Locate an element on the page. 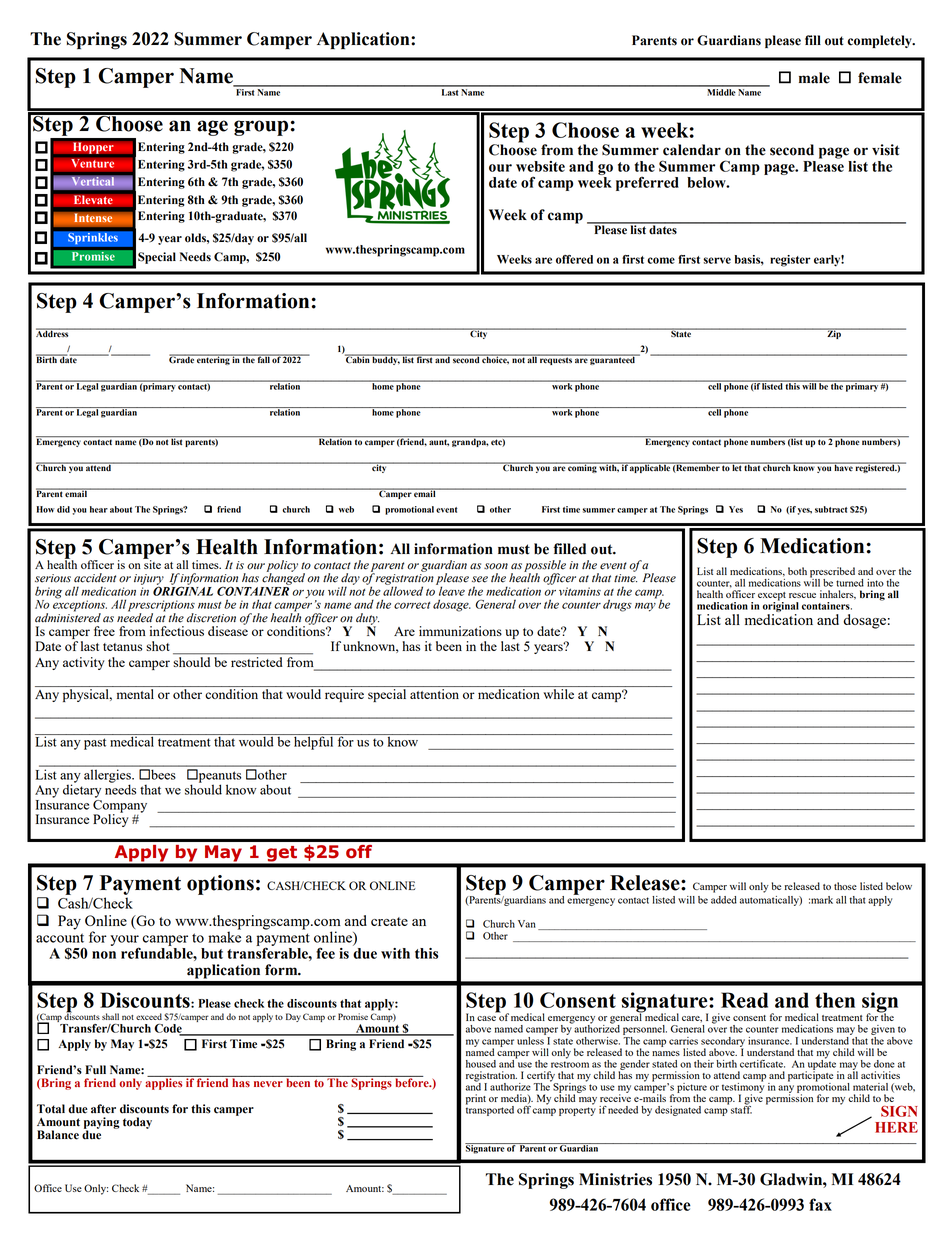  requests is located at coordinates (556, 360).
